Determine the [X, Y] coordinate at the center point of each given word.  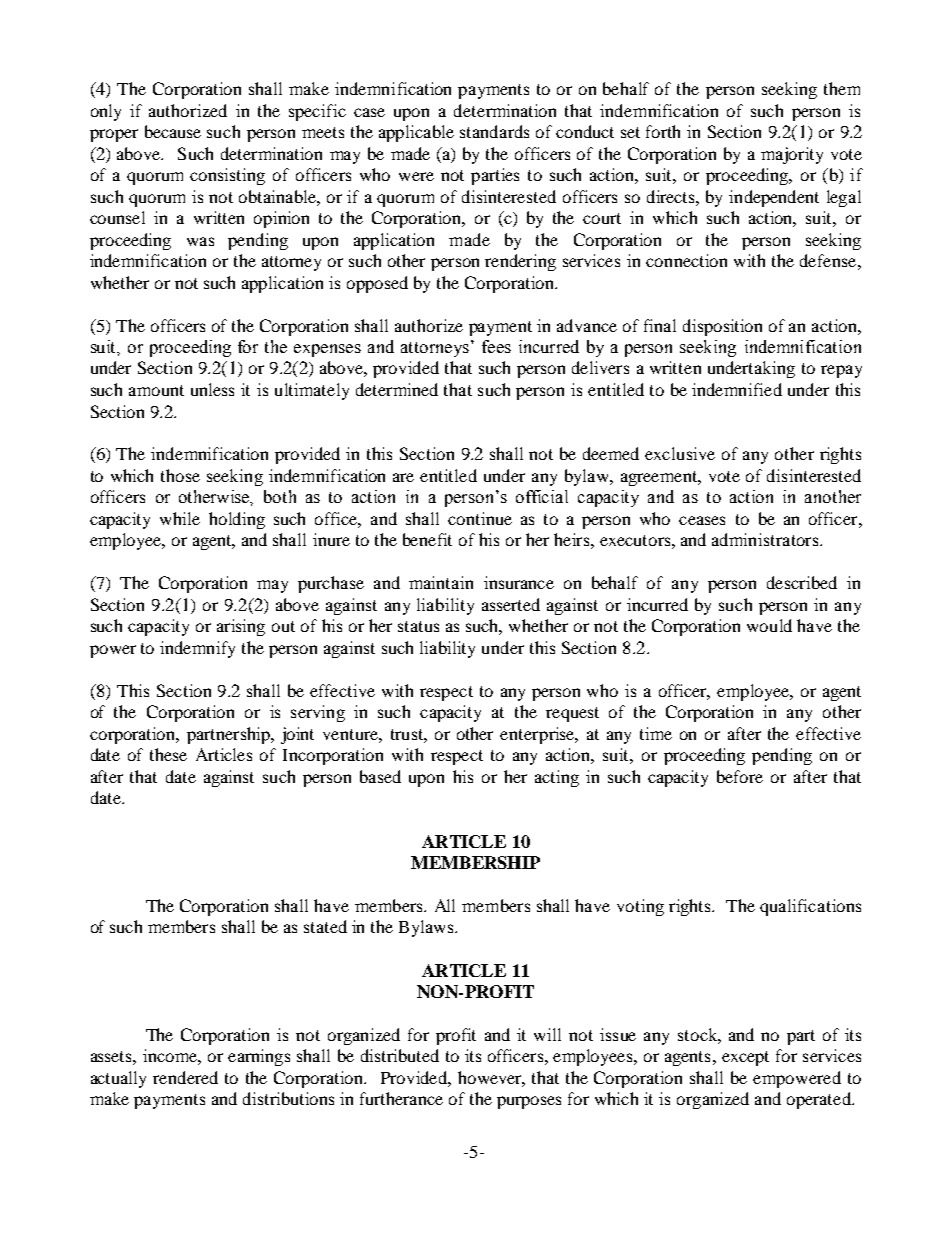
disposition [722, 327]
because [173, 131]
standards [494, 131]
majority [792, 155]
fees [496, 346]
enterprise [538, 735]
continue [480, 518]
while [180, 518]
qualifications [810, 907]
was [200, 241]
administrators [766, 539]
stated [325, 926]
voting [640, 907]
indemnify [197, 649]
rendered [185, 1077]
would [769, 625]
